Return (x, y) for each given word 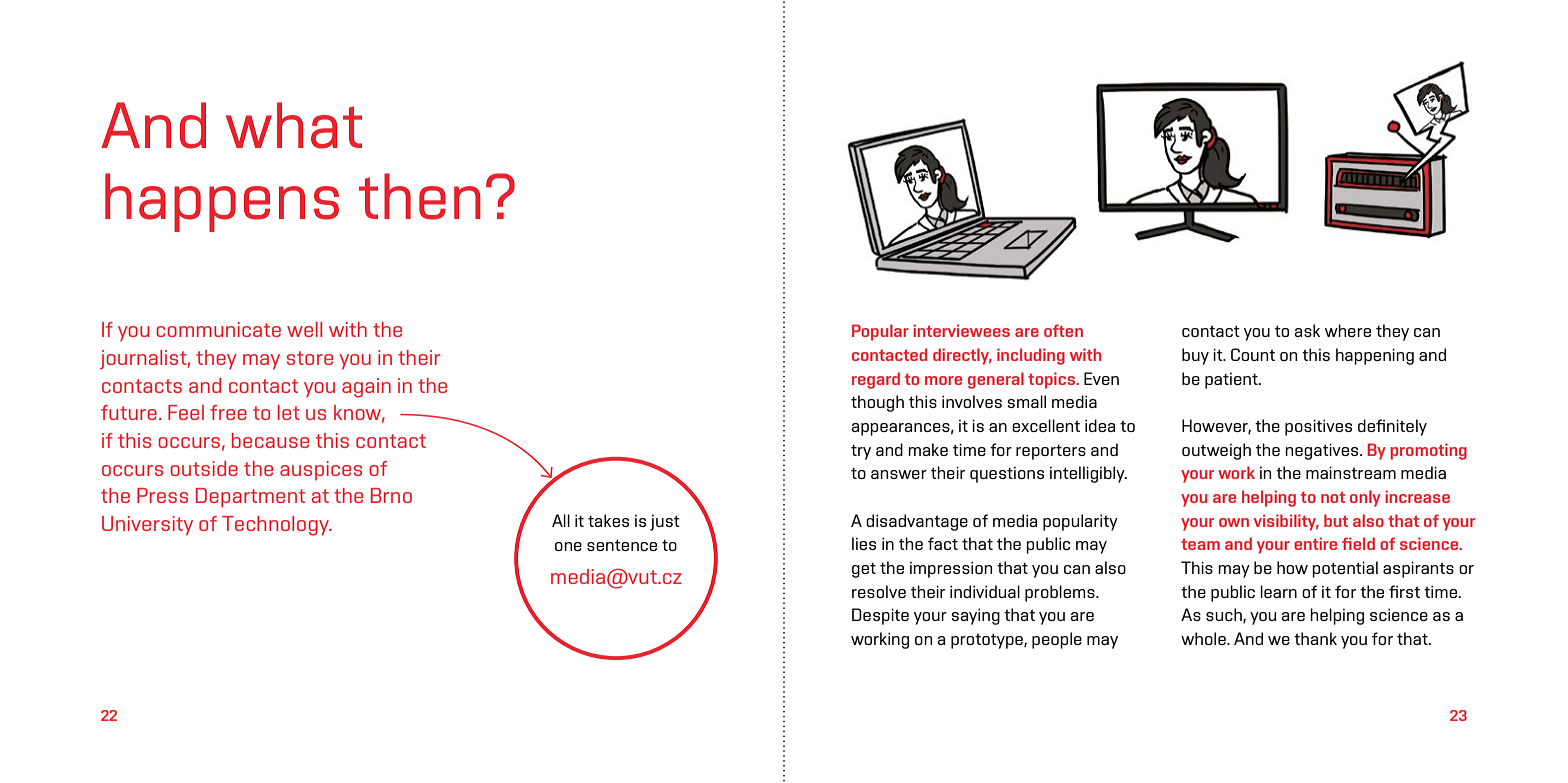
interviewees (961, 330)
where (1348, 330)
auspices (321, 470)
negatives (1323, 451)
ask (1307, 330)
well (304, 329)
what (294, 125)
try (861, 452)
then (420, 196)
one (568, 546)
